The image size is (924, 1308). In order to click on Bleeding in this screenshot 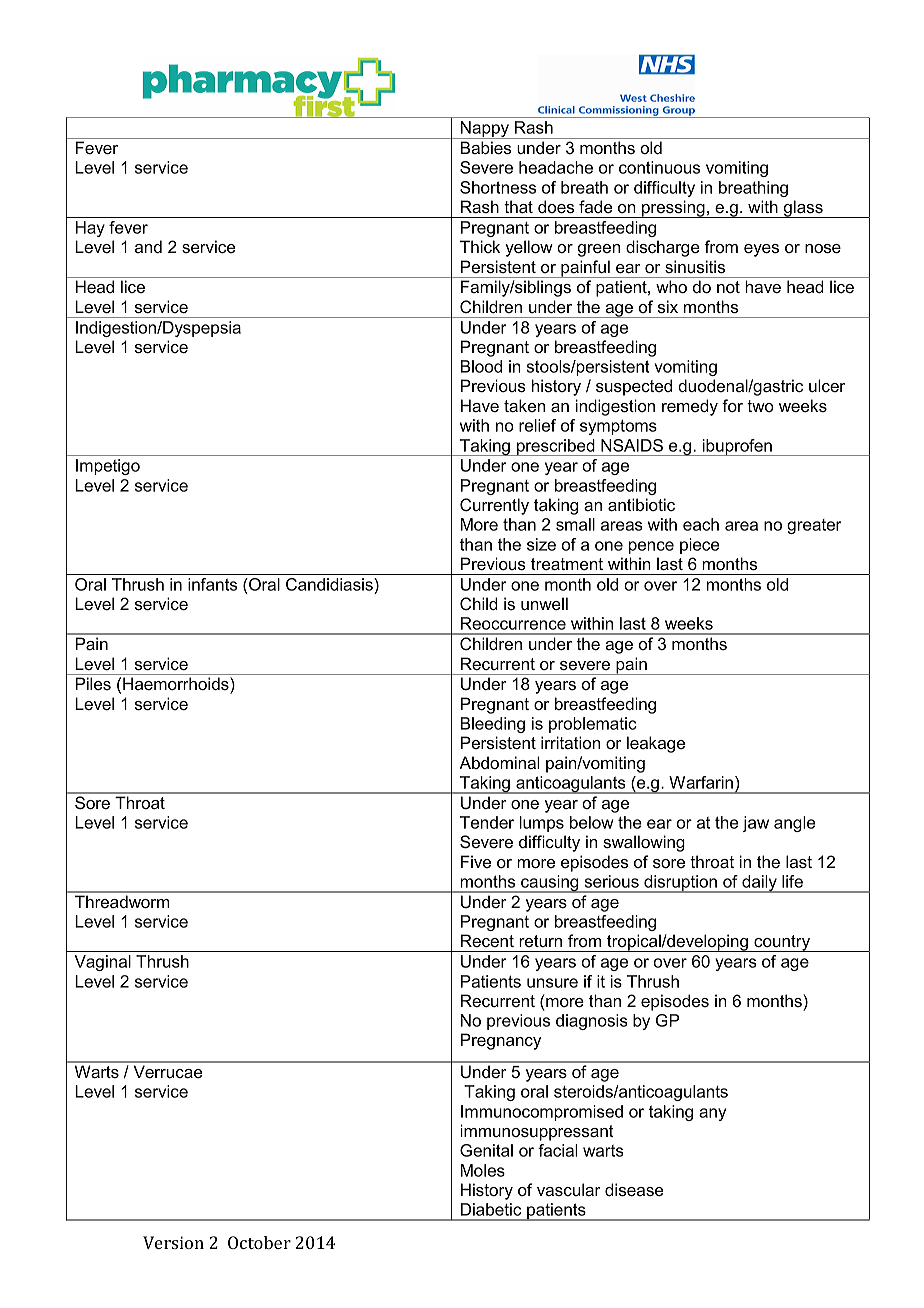, I will do `click(493, 725)`.
